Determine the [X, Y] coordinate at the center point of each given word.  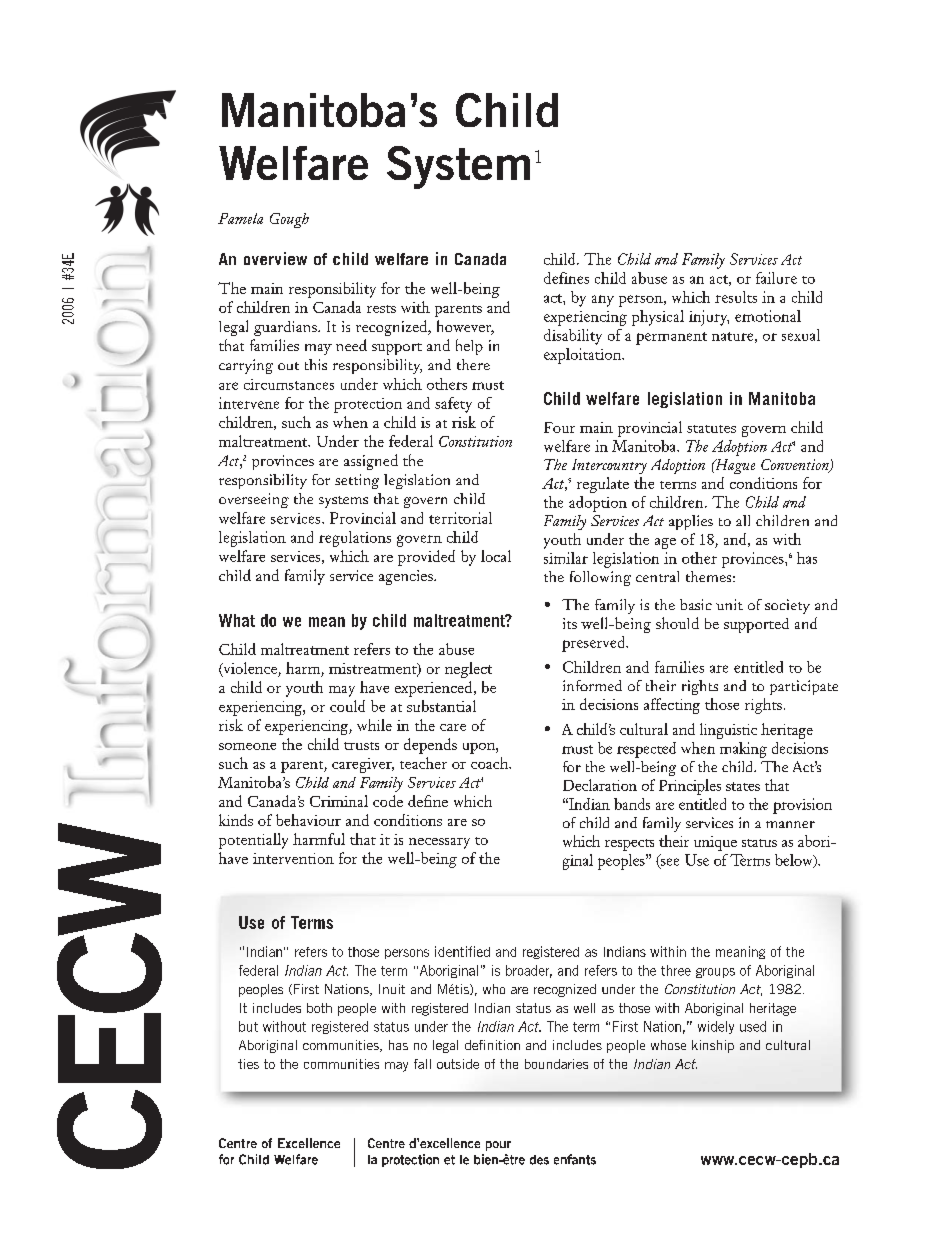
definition [492, 1045]
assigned [371, 462]
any [603, 301]
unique [715, 843]
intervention [293, 858]
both [319, 1008]
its [570, 623]
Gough [289, 220]
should [677, 623]
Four [559, 427]
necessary [439, 843]
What [237, 620]
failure [776, 278]
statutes [711, 429]
